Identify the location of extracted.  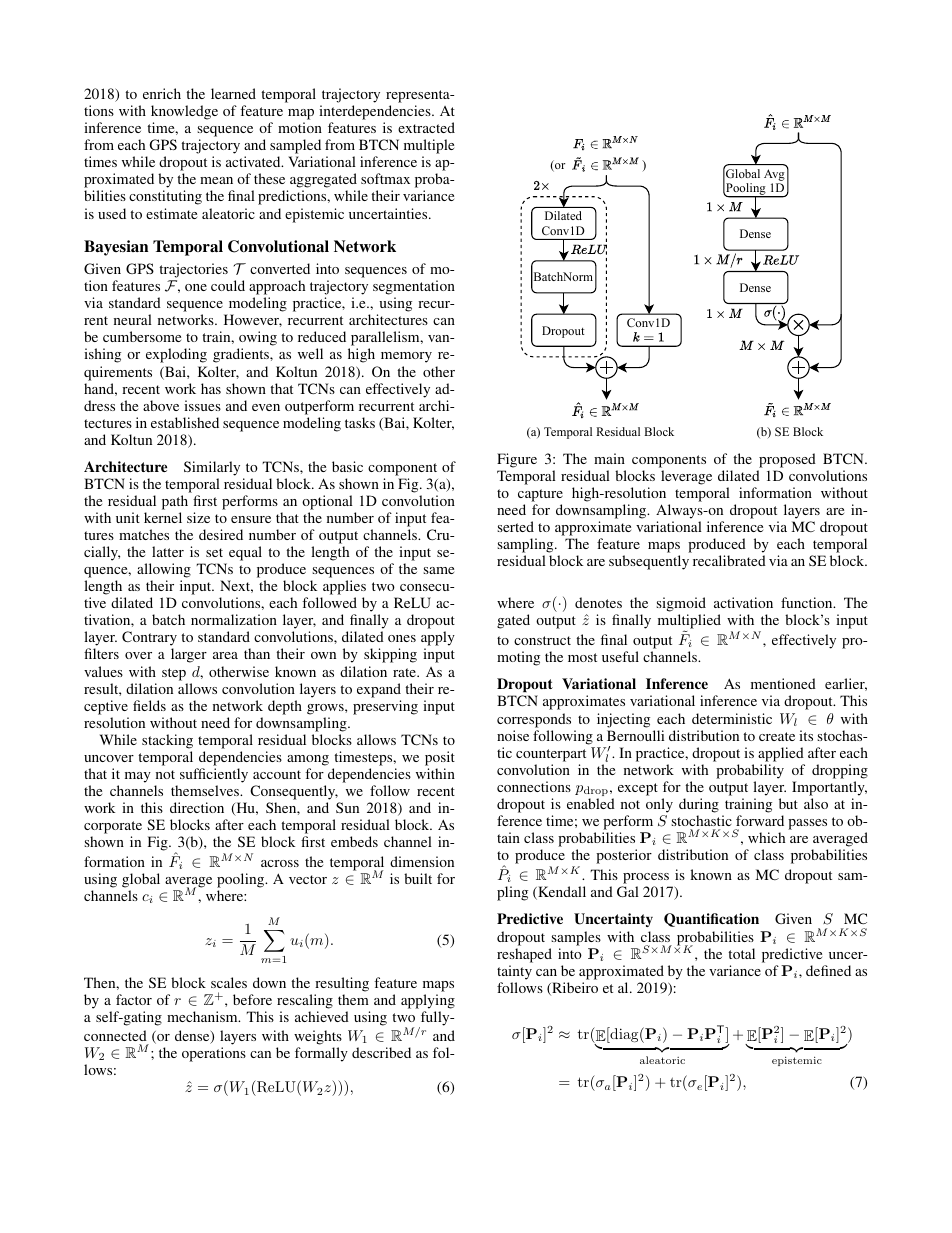
(426, 127).
